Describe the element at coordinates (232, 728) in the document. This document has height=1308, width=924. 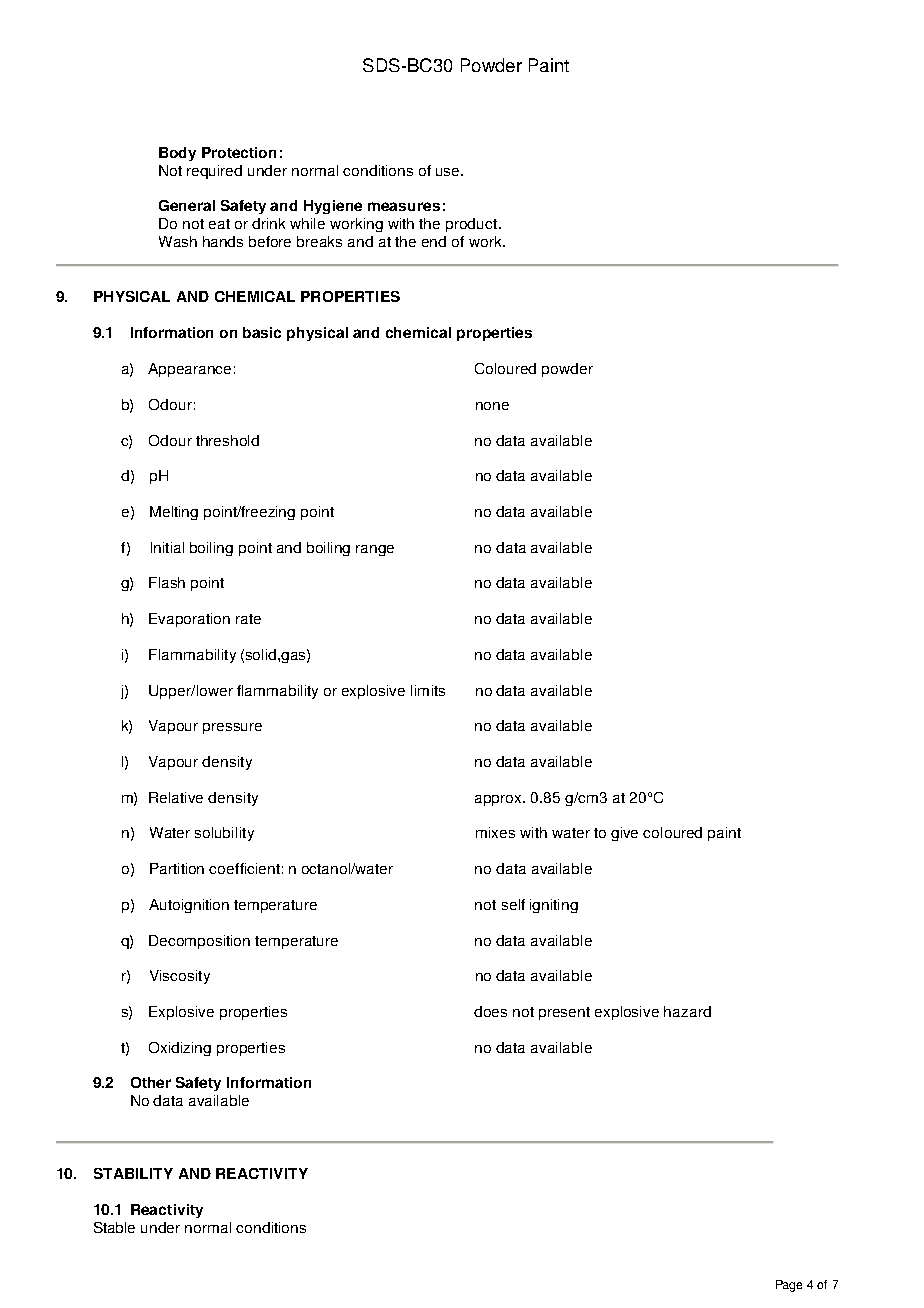
I see `pressure` at that location.
